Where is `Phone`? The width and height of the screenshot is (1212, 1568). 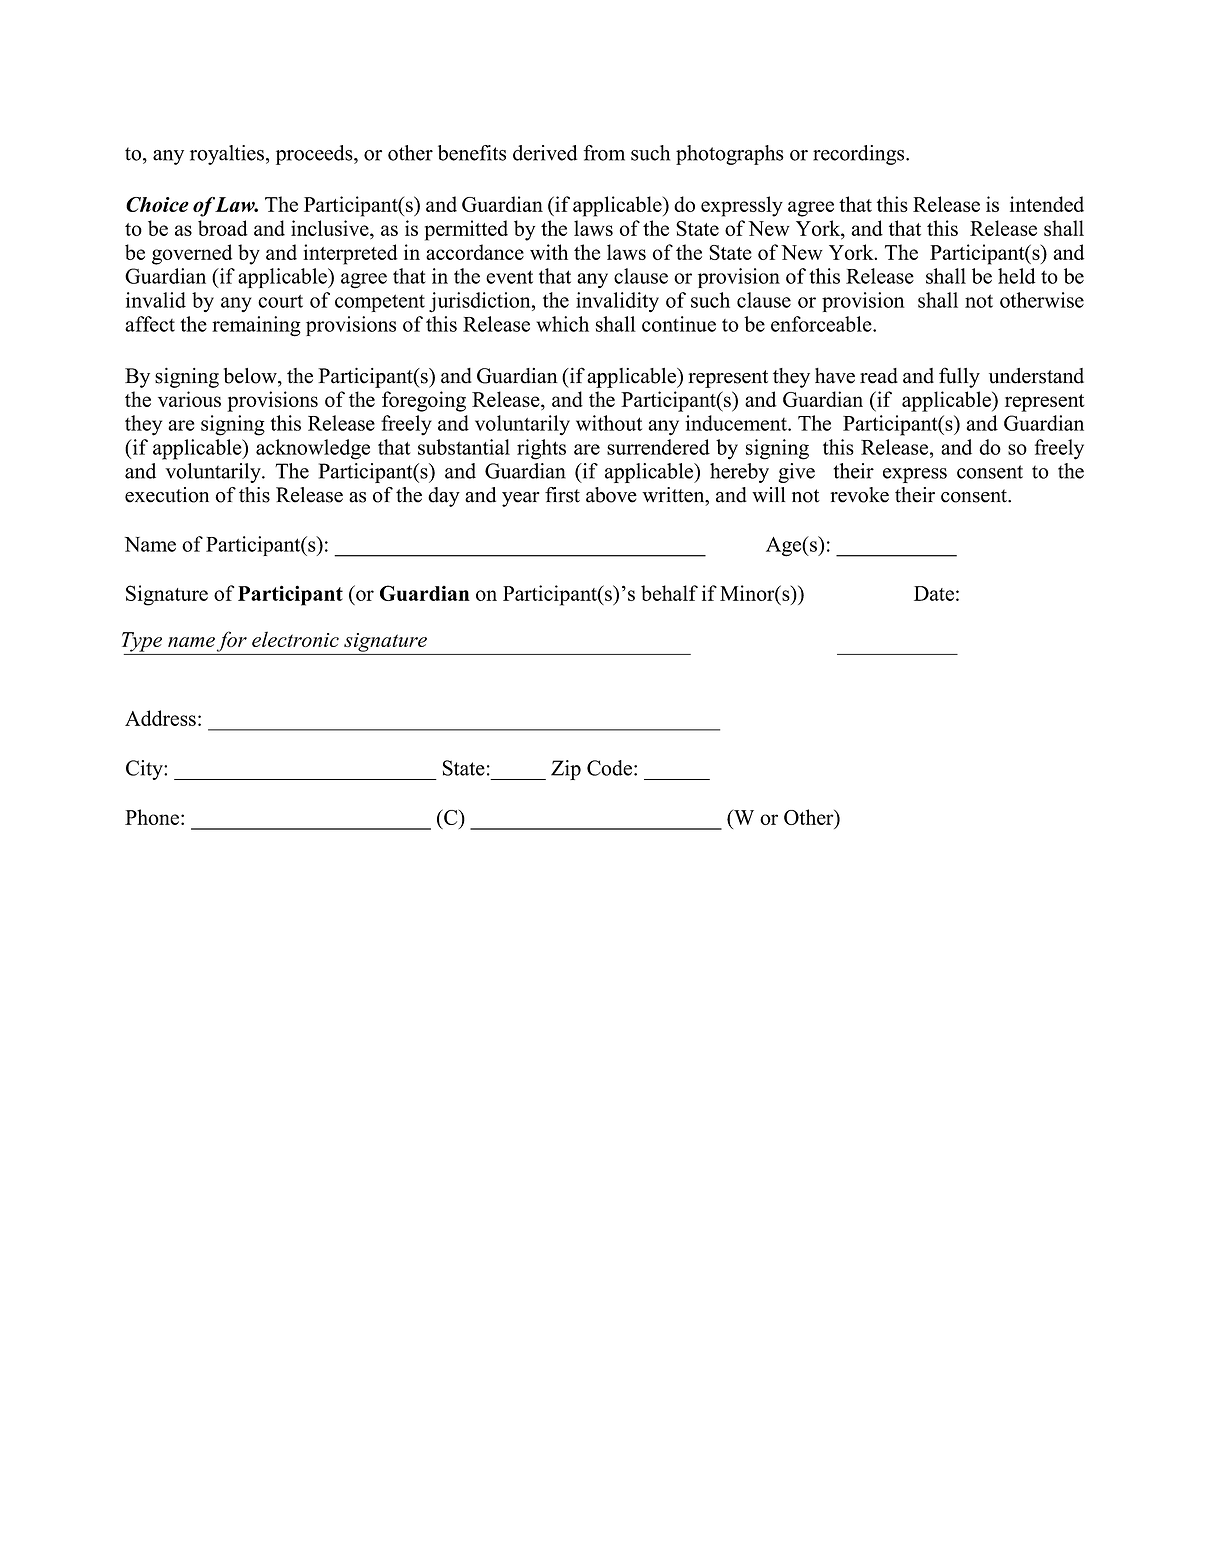
Phone is located at coordinates (152, 817).
